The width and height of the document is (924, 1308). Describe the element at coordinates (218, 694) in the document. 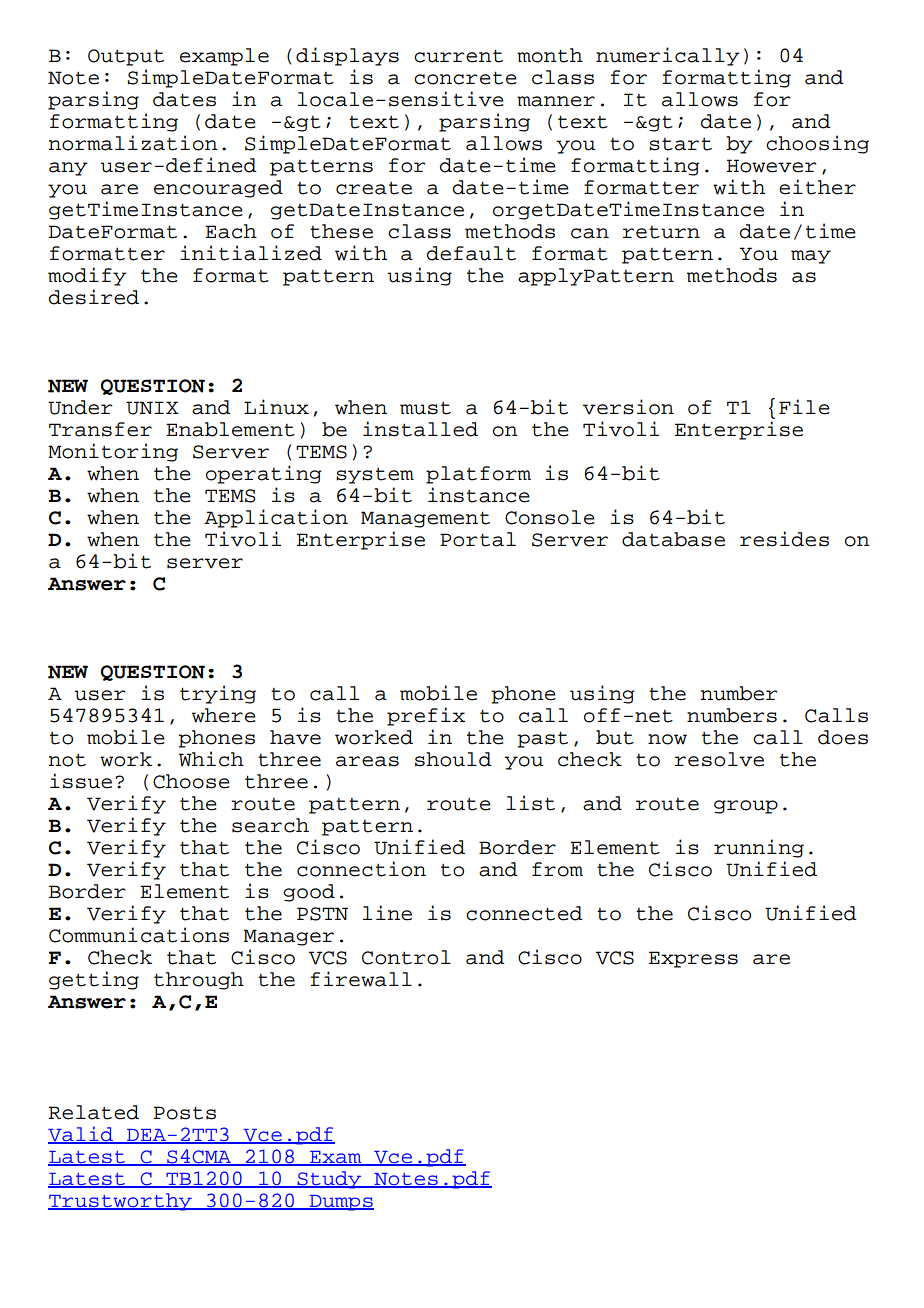

I see `trying` at that location.
